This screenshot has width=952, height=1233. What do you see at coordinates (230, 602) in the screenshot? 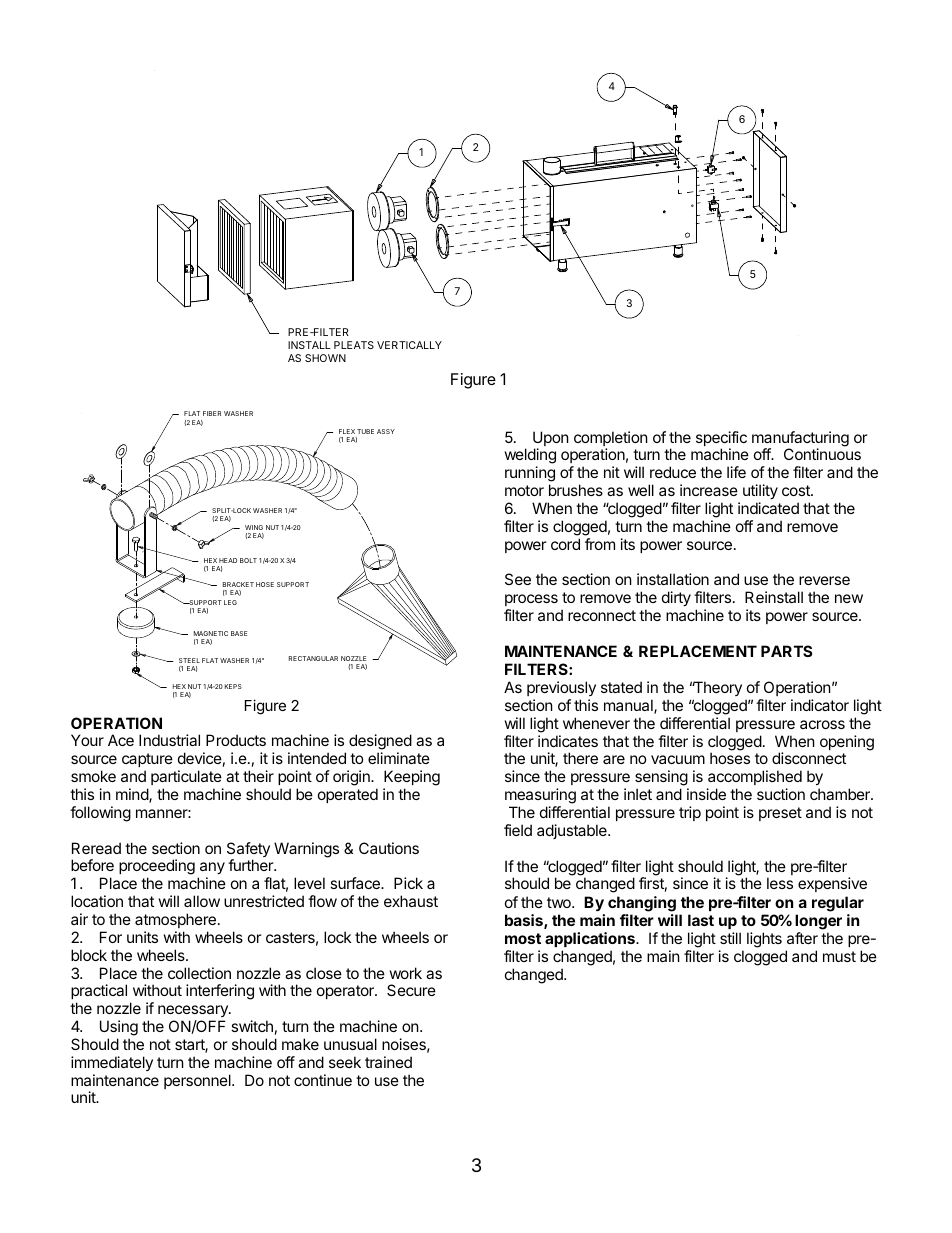
I see `LEG` at bounding box center [230, 602].
